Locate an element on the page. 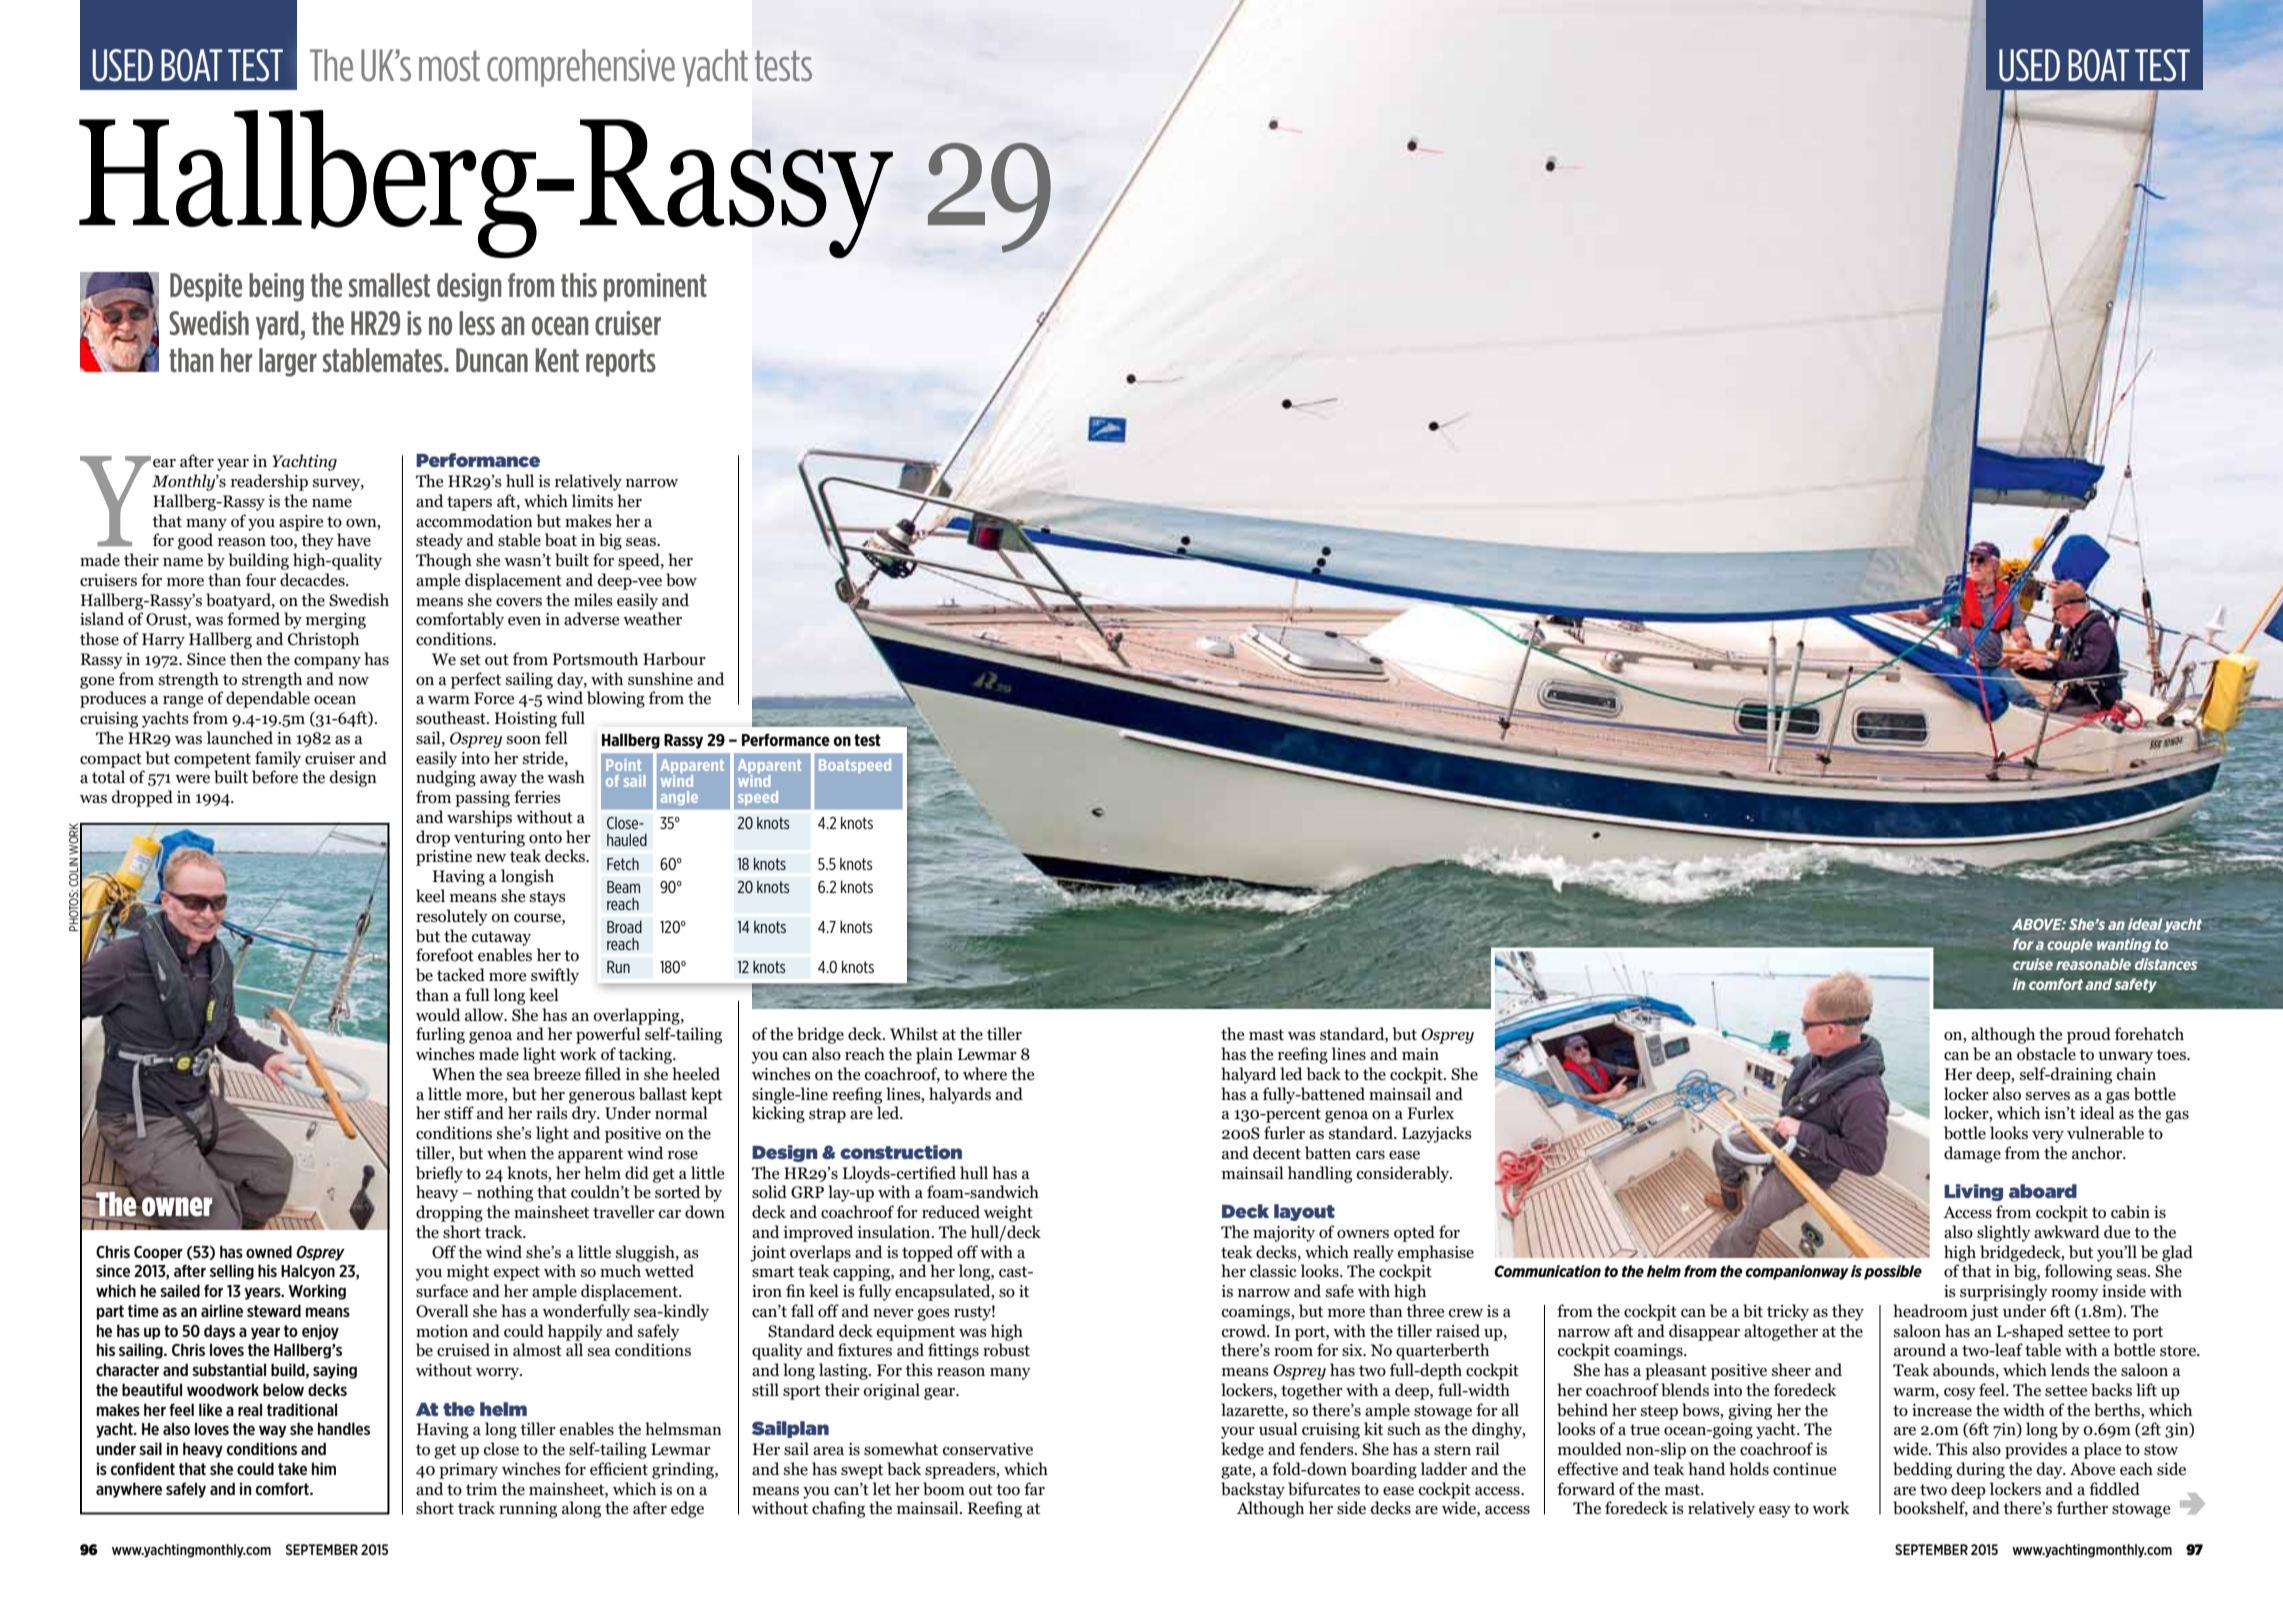 The height and width of the page is (1600, 2283). him is located at coordinates (324, 1468).
